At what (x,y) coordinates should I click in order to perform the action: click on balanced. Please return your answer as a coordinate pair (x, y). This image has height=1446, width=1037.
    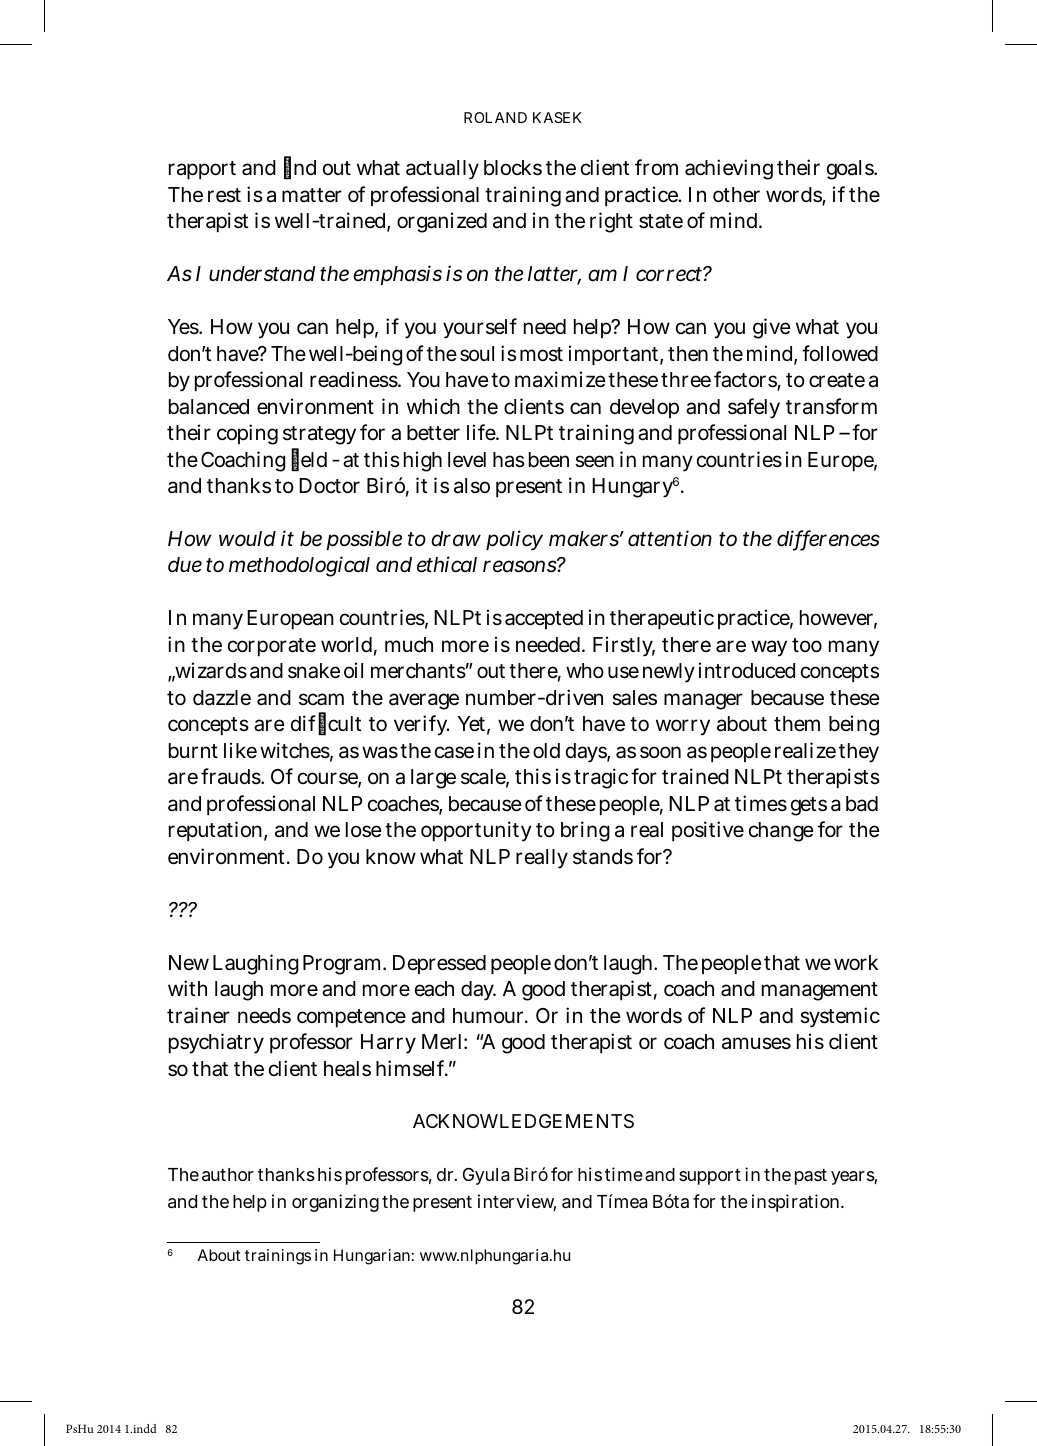
    Looking at the image, I should click on (209, 407).
